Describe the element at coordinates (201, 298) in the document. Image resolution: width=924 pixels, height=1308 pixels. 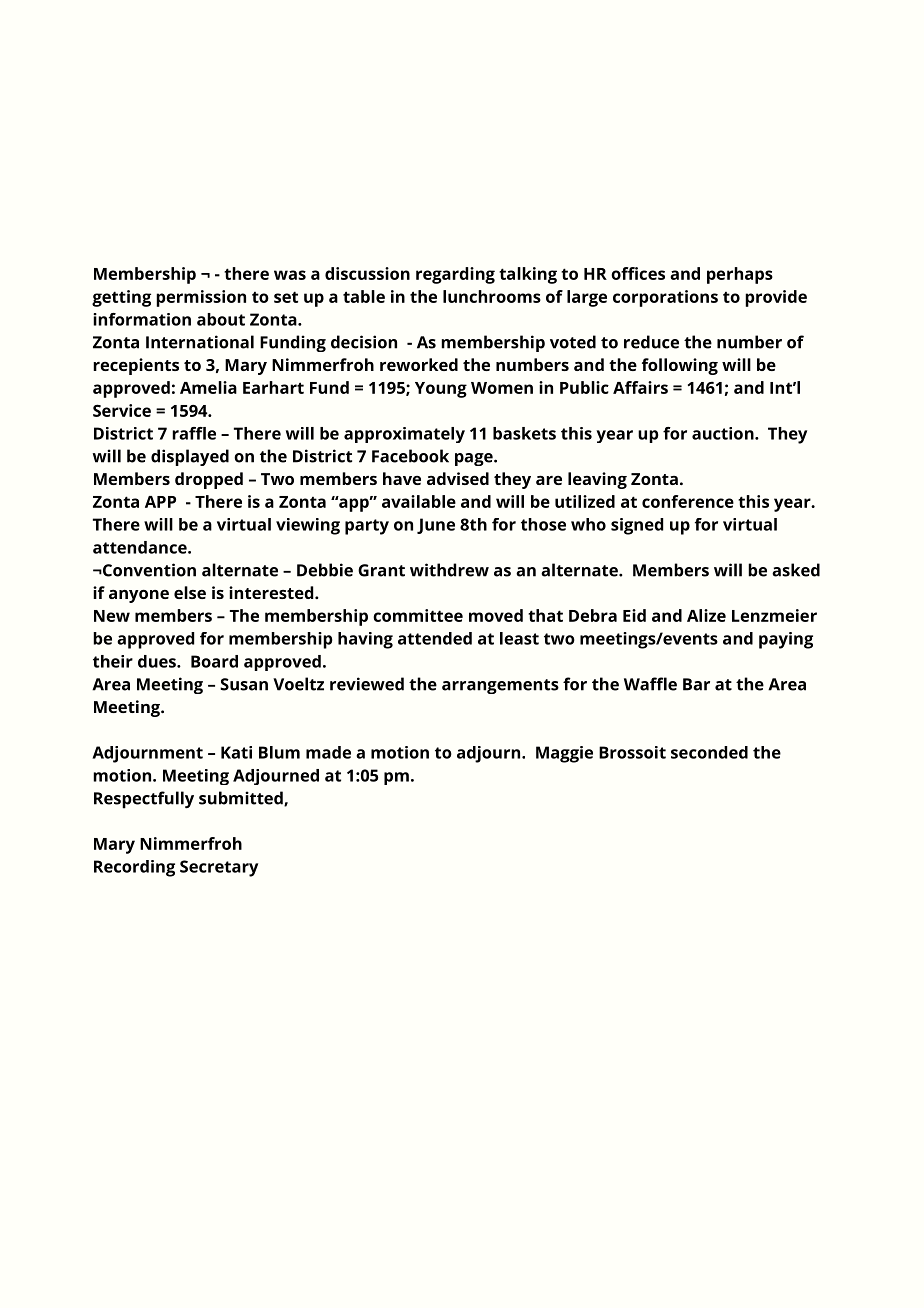
I see `permission` at that location.
